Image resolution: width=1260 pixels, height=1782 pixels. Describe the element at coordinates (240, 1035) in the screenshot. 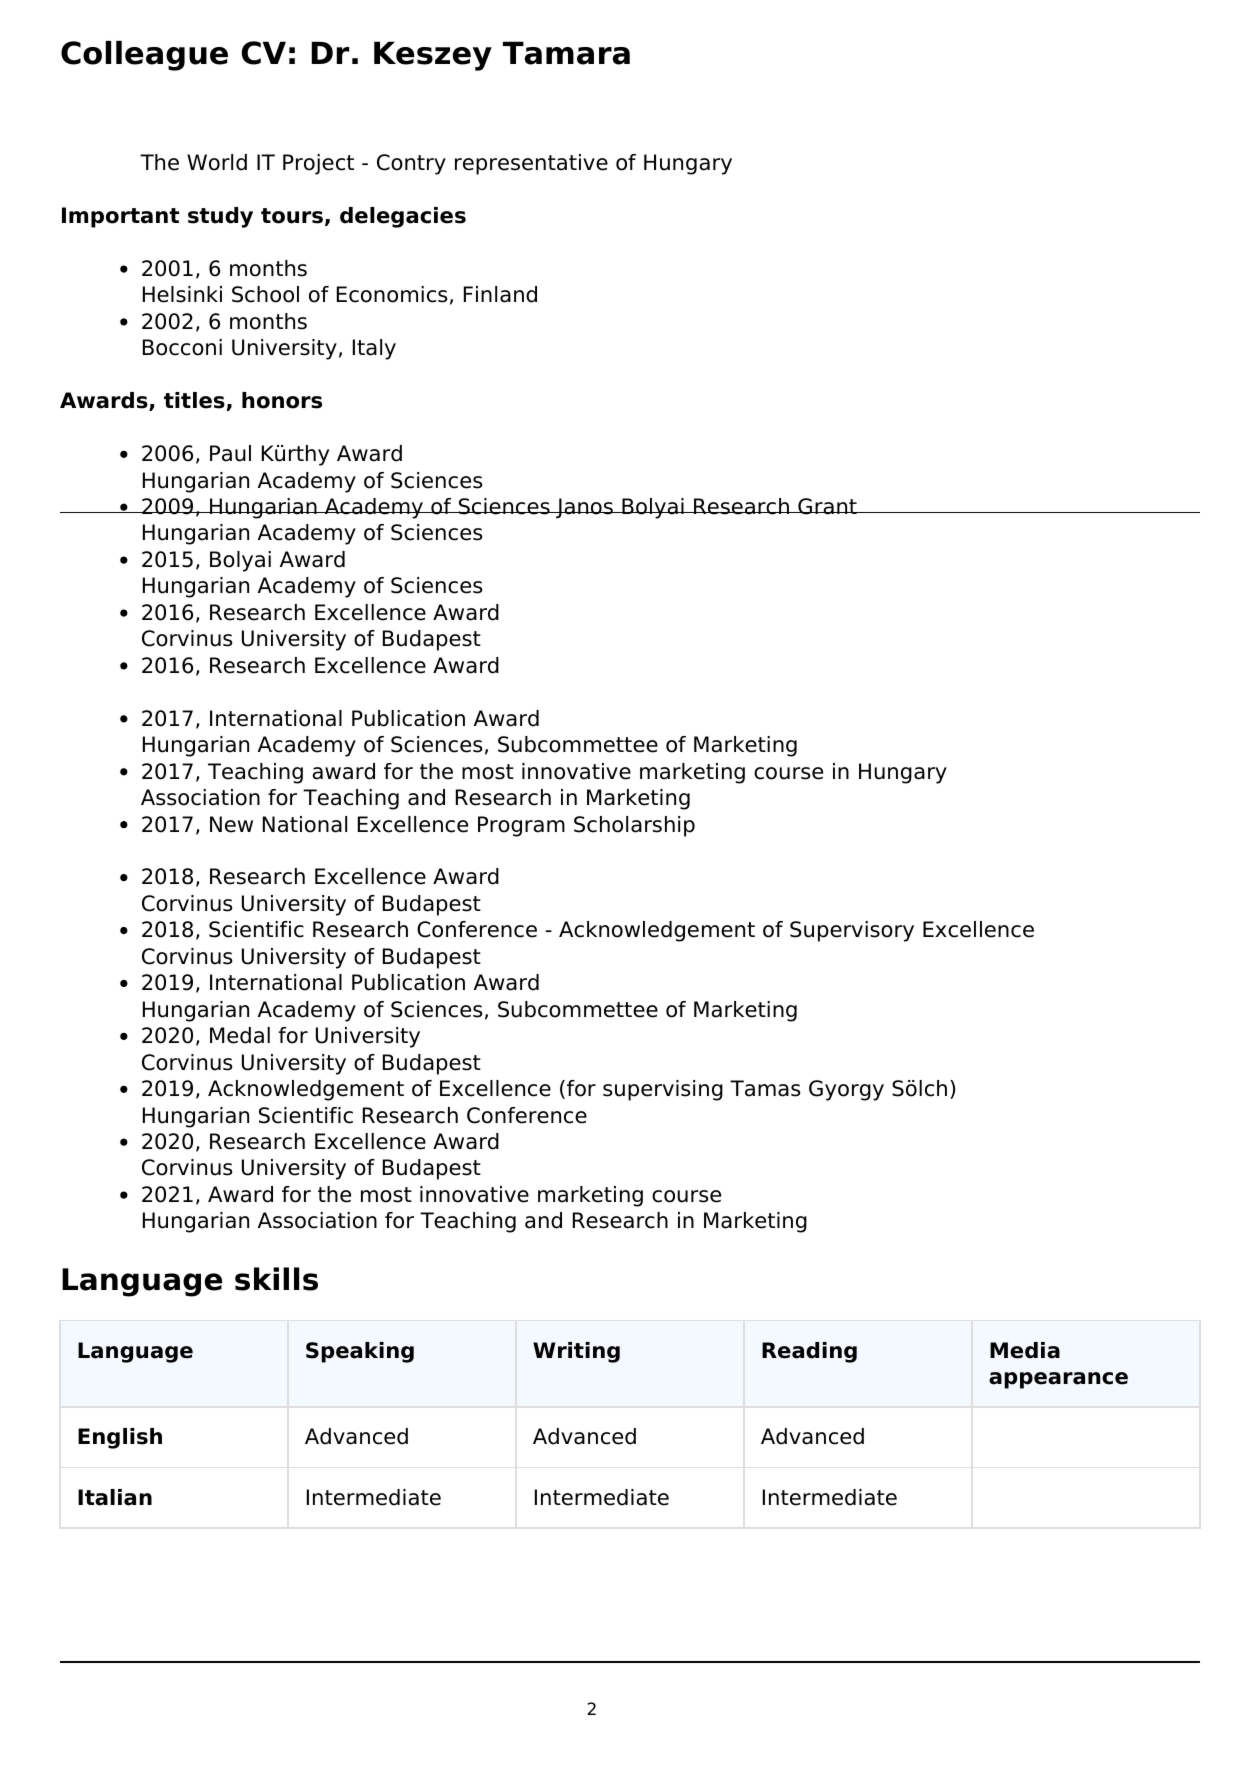

I see `Medal` at that location.
